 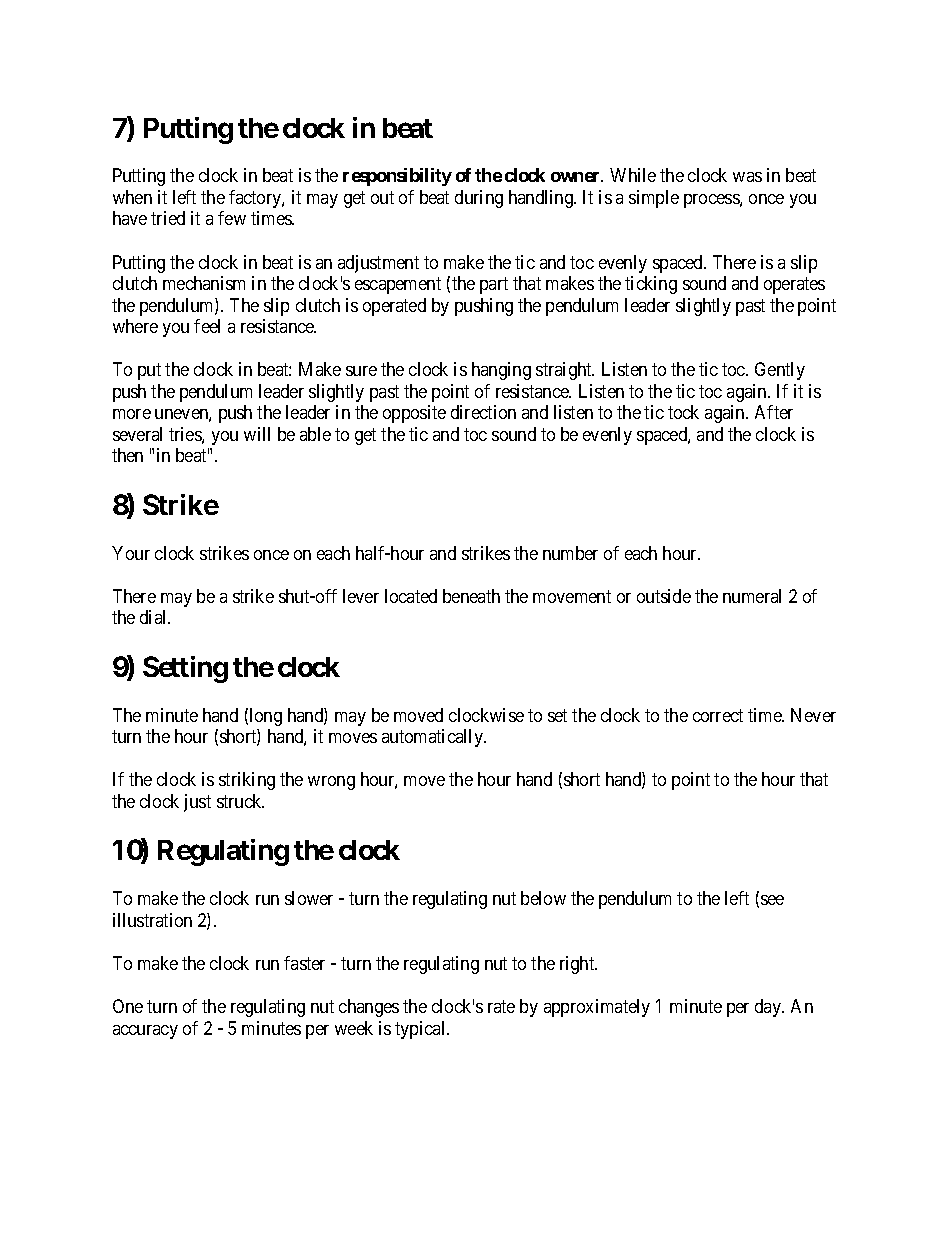 What do you see at coordinates (145, 1032) in the page?
I see `accuracy` at bounding box center [145, 1032].
